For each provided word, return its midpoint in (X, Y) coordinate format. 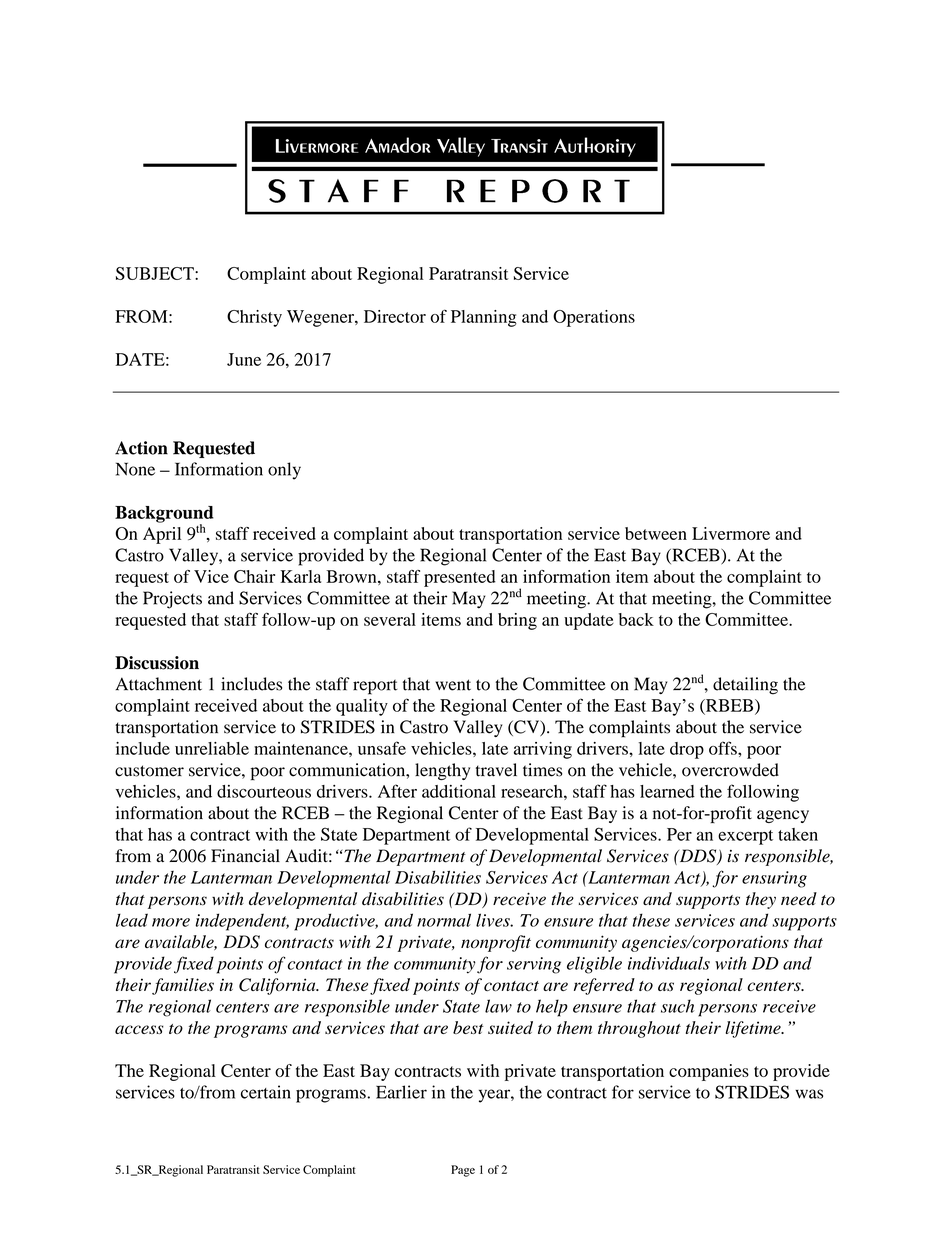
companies (709, 1072)
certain (266, 1092)
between (656, 533)
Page (463, 1171)
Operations (594, 318)
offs (724, 748)
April (162, 535)
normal (444, 920)
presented (460, 578)
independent (242, 922)
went (453, 685)
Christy (254, 318)
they (761, 900)
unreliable (212, 748)
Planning (484, 318)
